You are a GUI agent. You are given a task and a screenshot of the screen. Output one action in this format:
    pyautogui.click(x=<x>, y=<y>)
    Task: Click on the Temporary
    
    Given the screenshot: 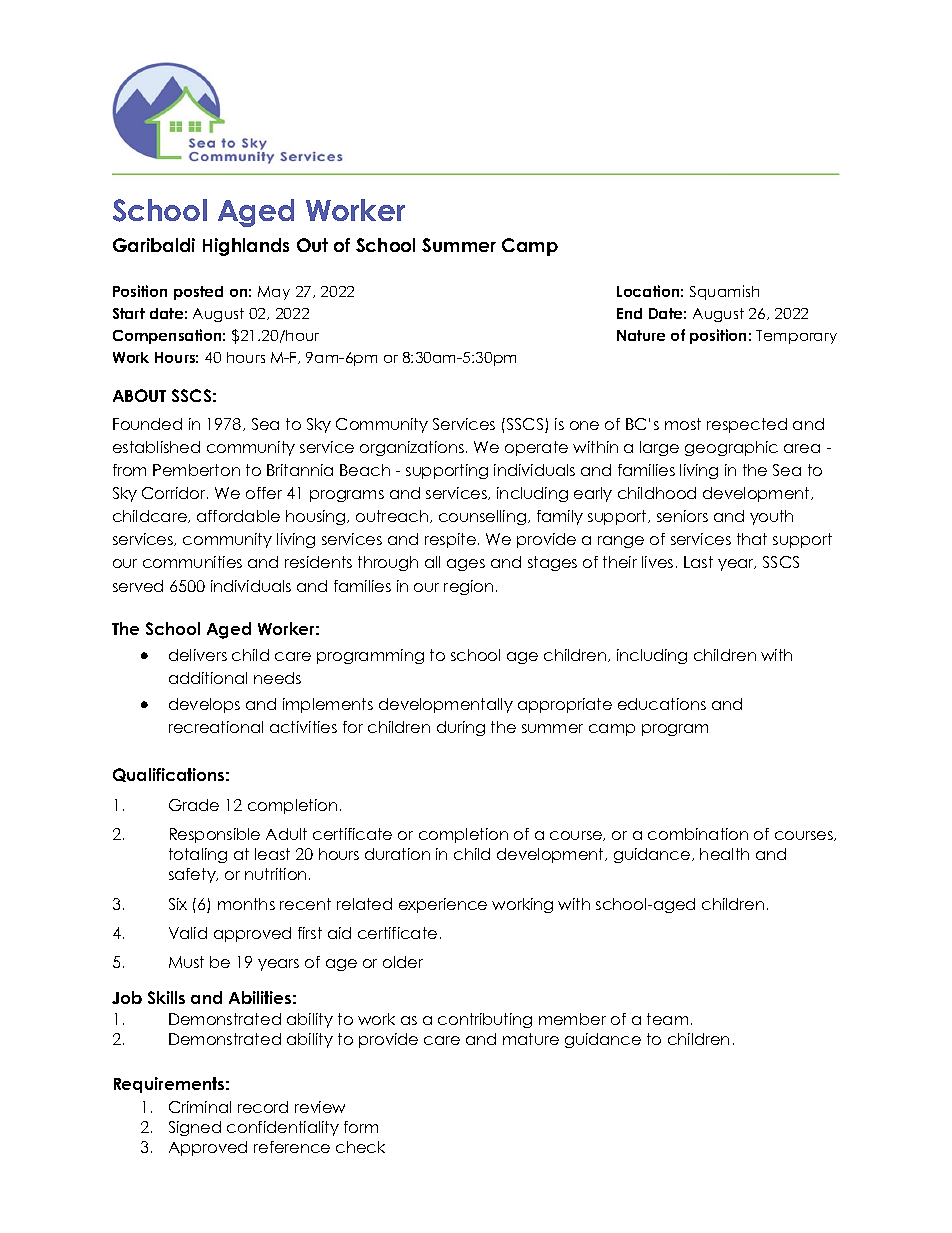 What is the action you would take?
    pyautogui.click(x=796, y=337)
